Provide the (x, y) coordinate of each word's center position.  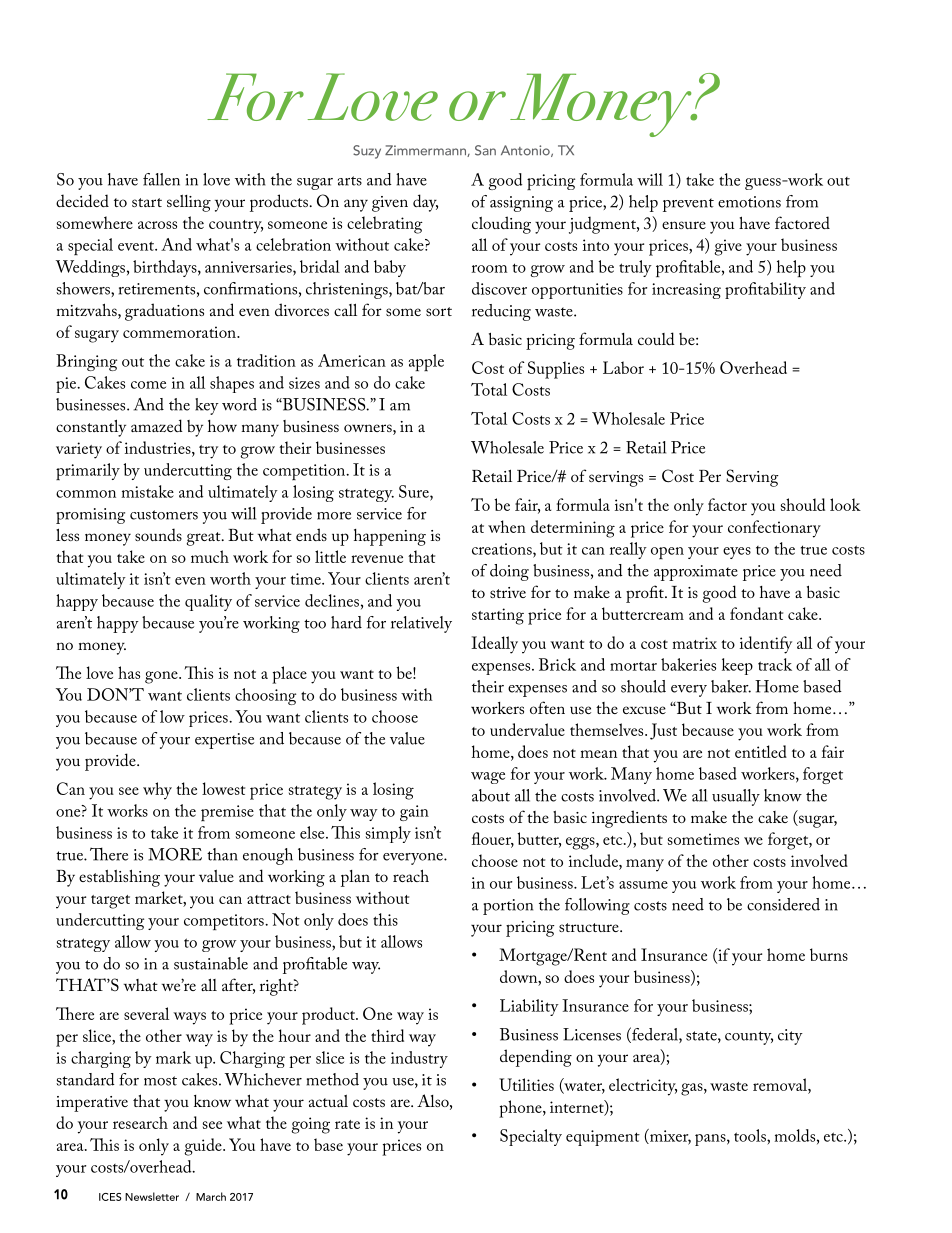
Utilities (526, 1084)
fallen (161, 179)
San (485, 150)
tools (751, 1135)
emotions (749, 202)
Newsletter (152, 1196)
